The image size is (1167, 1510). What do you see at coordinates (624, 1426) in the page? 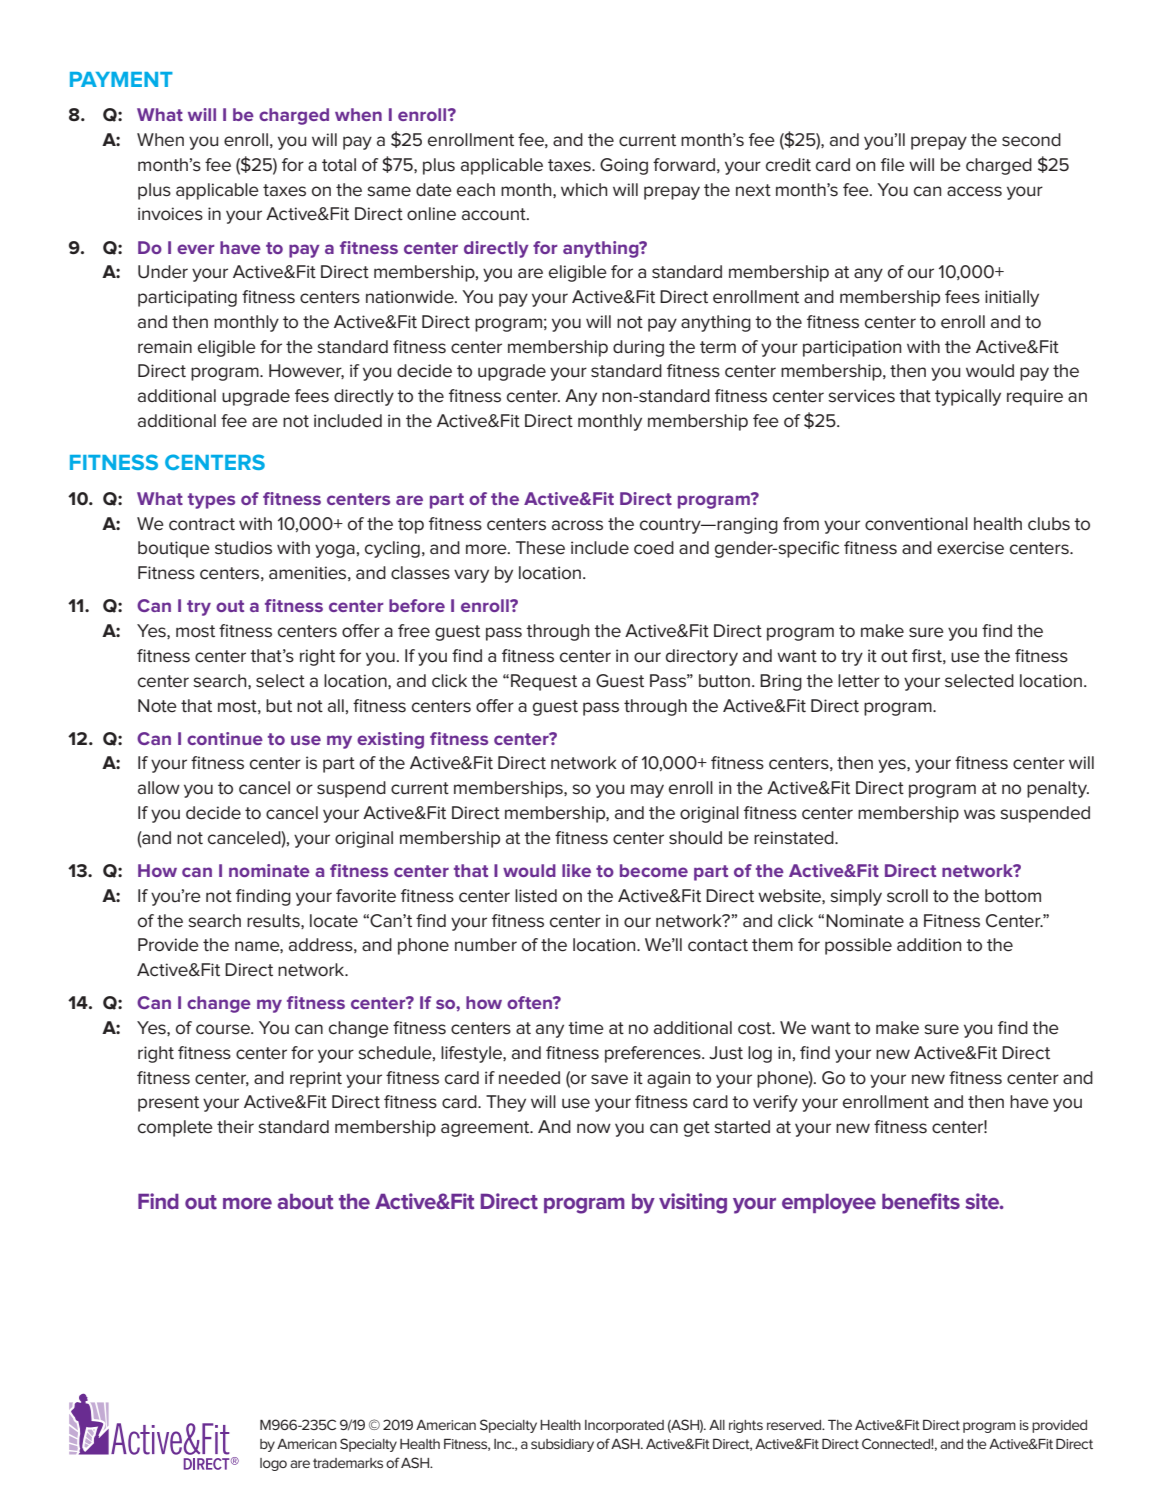
I see `Incorporated` at bounding box center [624, 1426].
